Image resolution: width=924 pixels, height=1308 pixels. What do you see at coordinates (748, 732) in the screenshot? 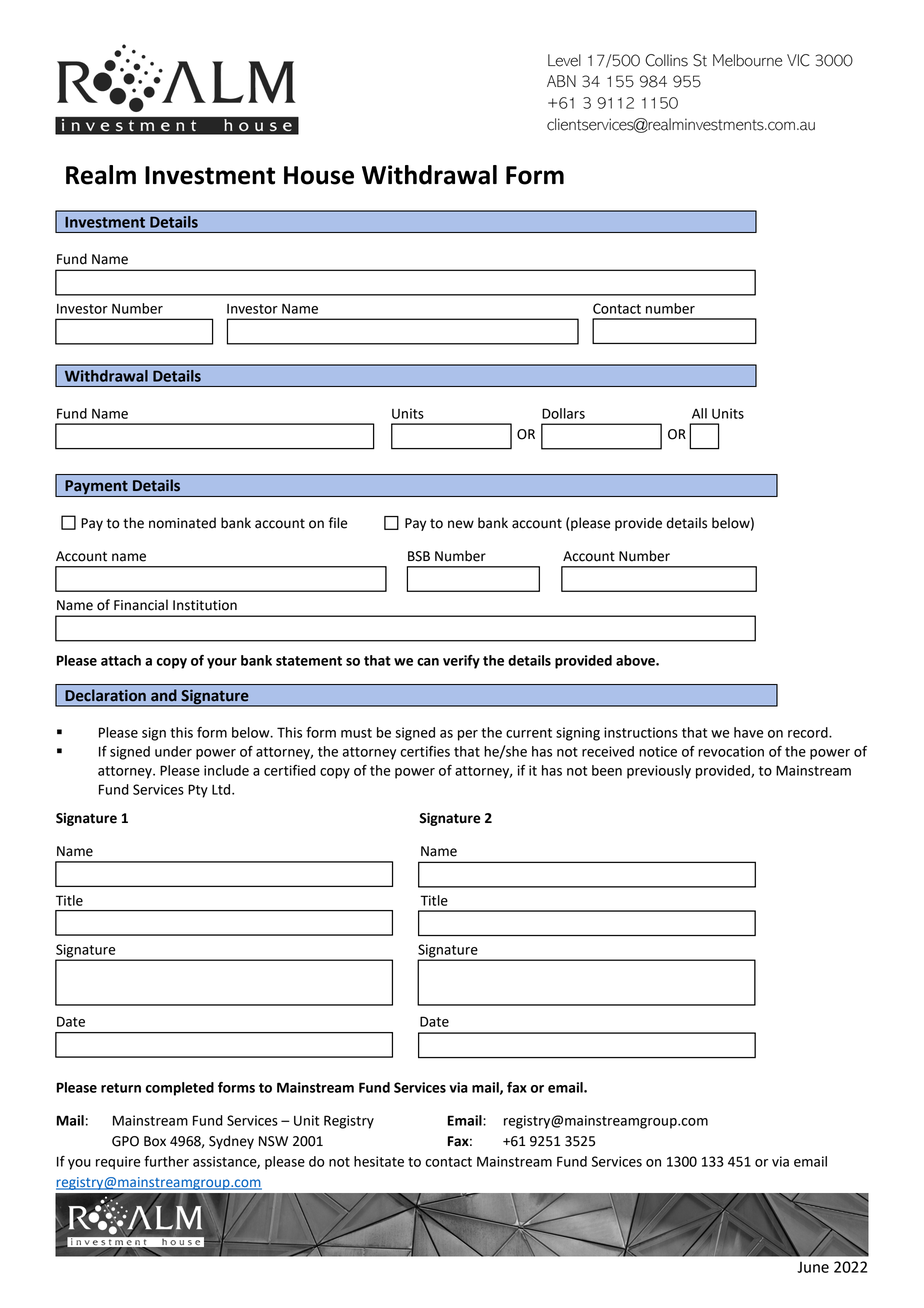
I see `have` at bounding box center [748, 732].
